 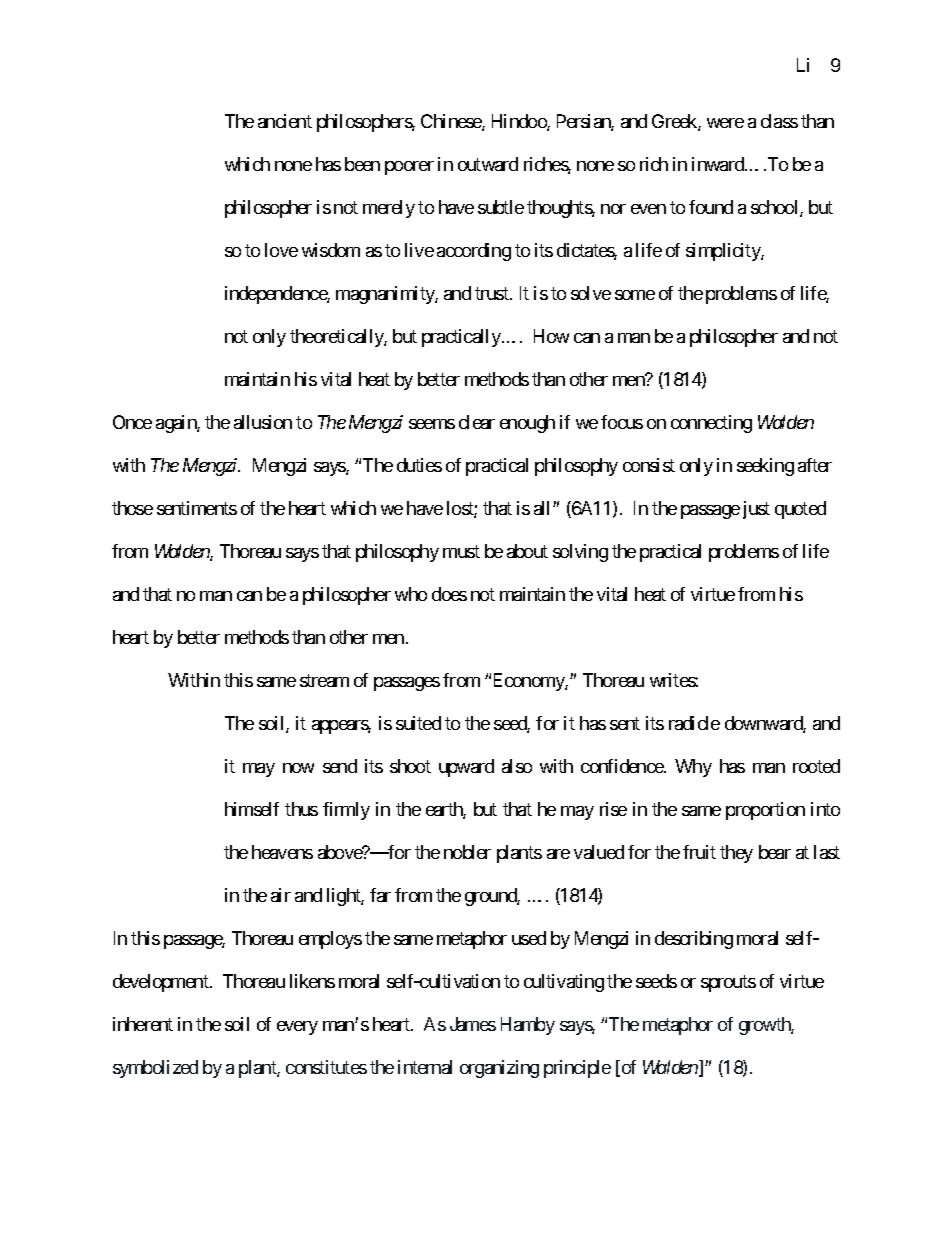 I want to click on ancient, so click(x=285, y=121).
